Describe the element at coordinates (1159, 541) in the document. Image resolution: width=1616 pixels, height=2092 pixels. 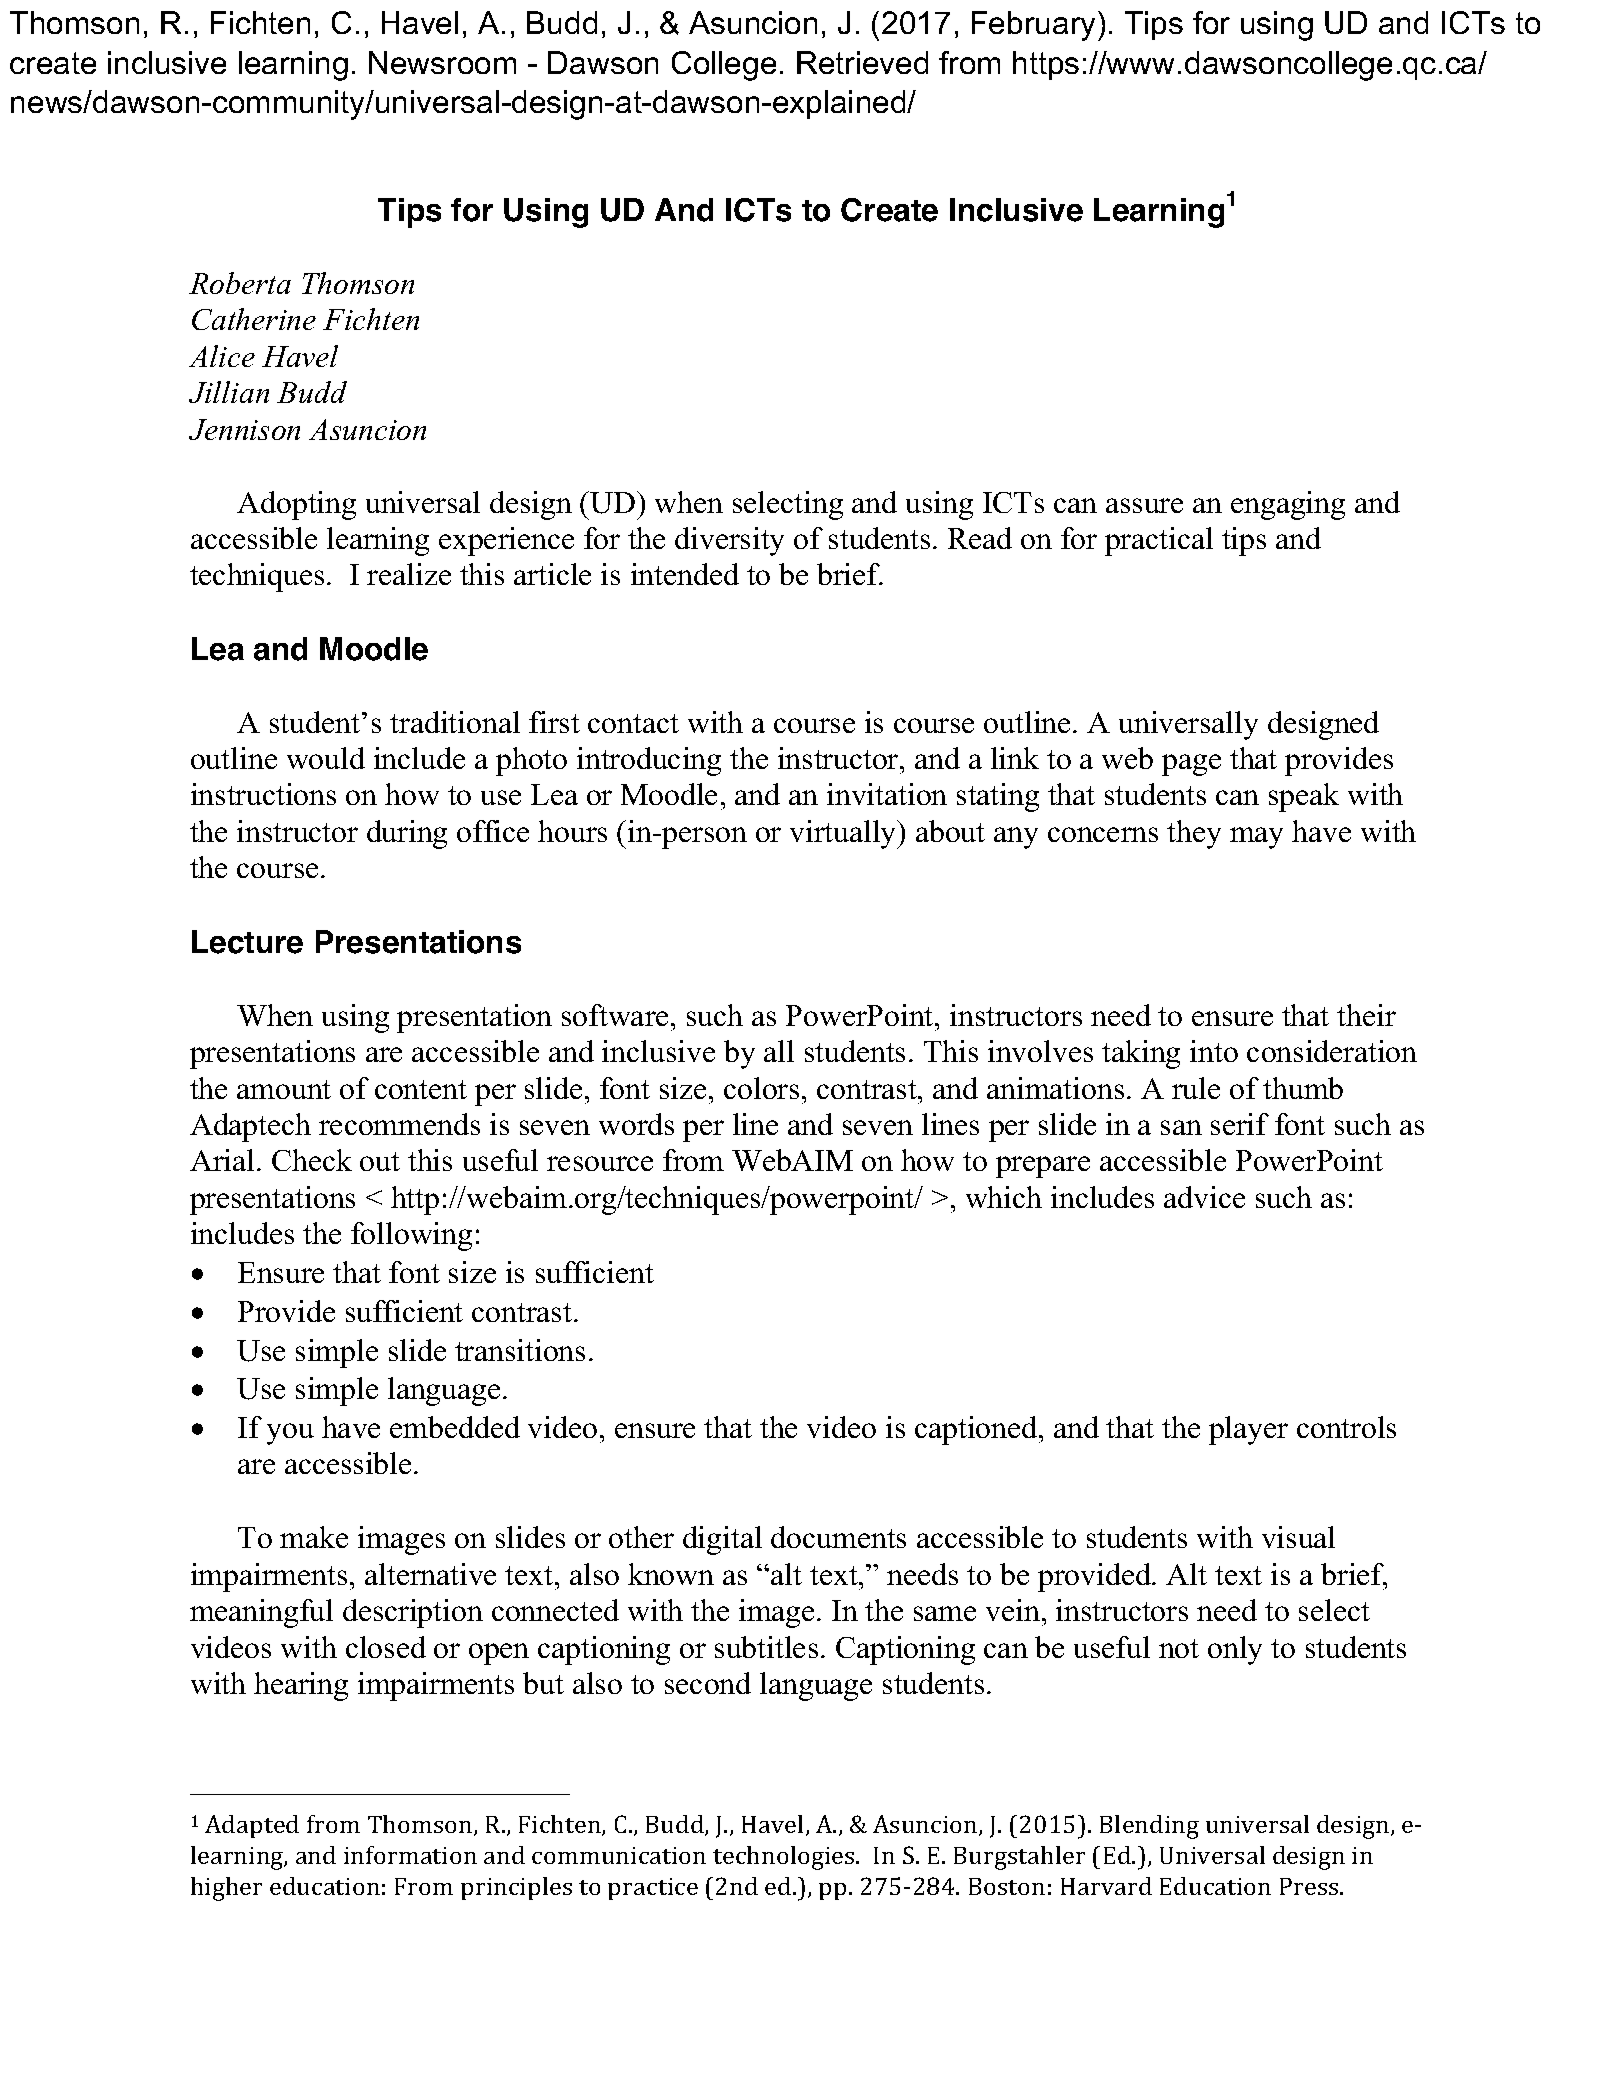
I see `practical` at that location.
